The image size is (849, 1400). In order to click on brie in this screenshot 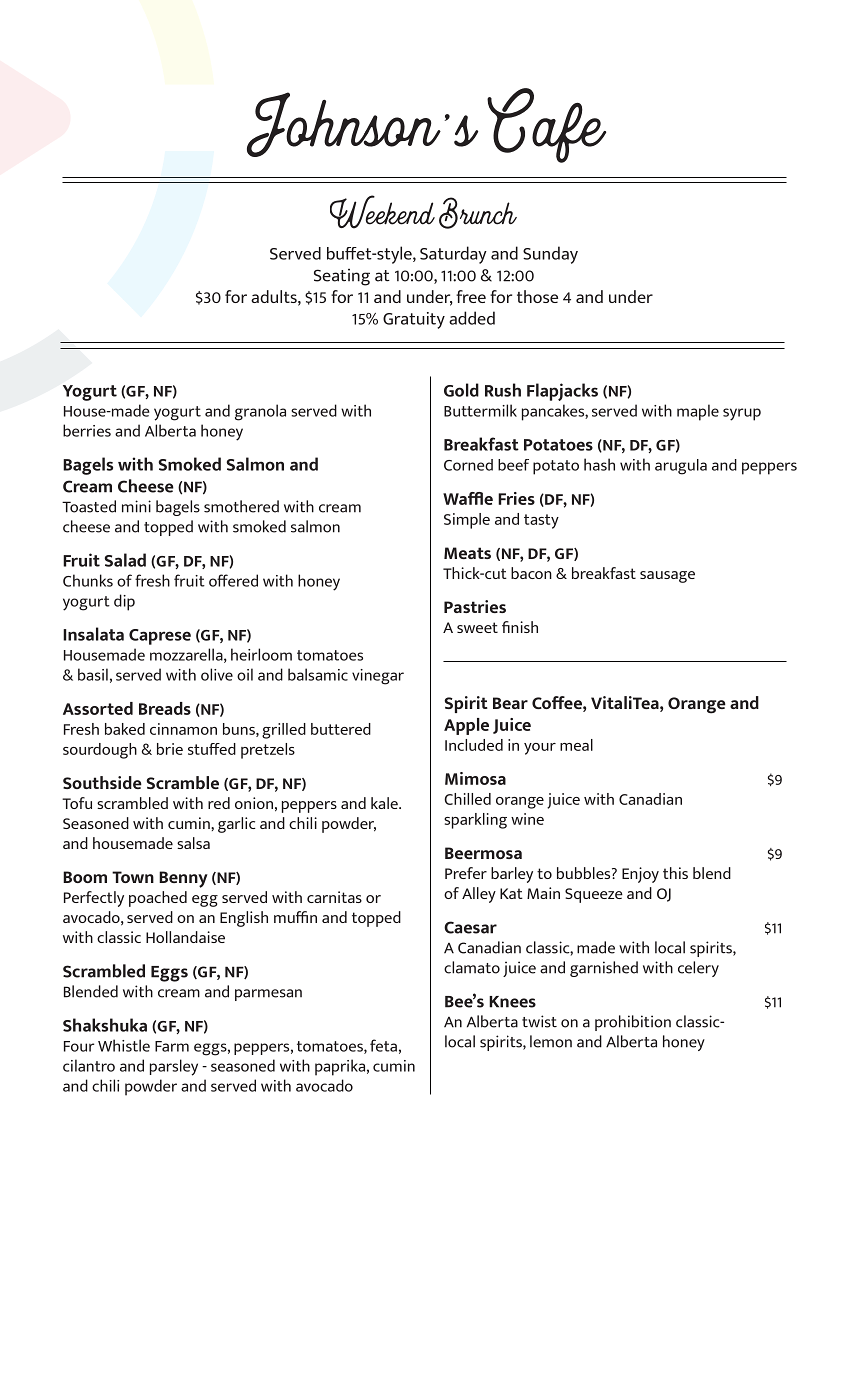, I will do `click(170, 749)`.
